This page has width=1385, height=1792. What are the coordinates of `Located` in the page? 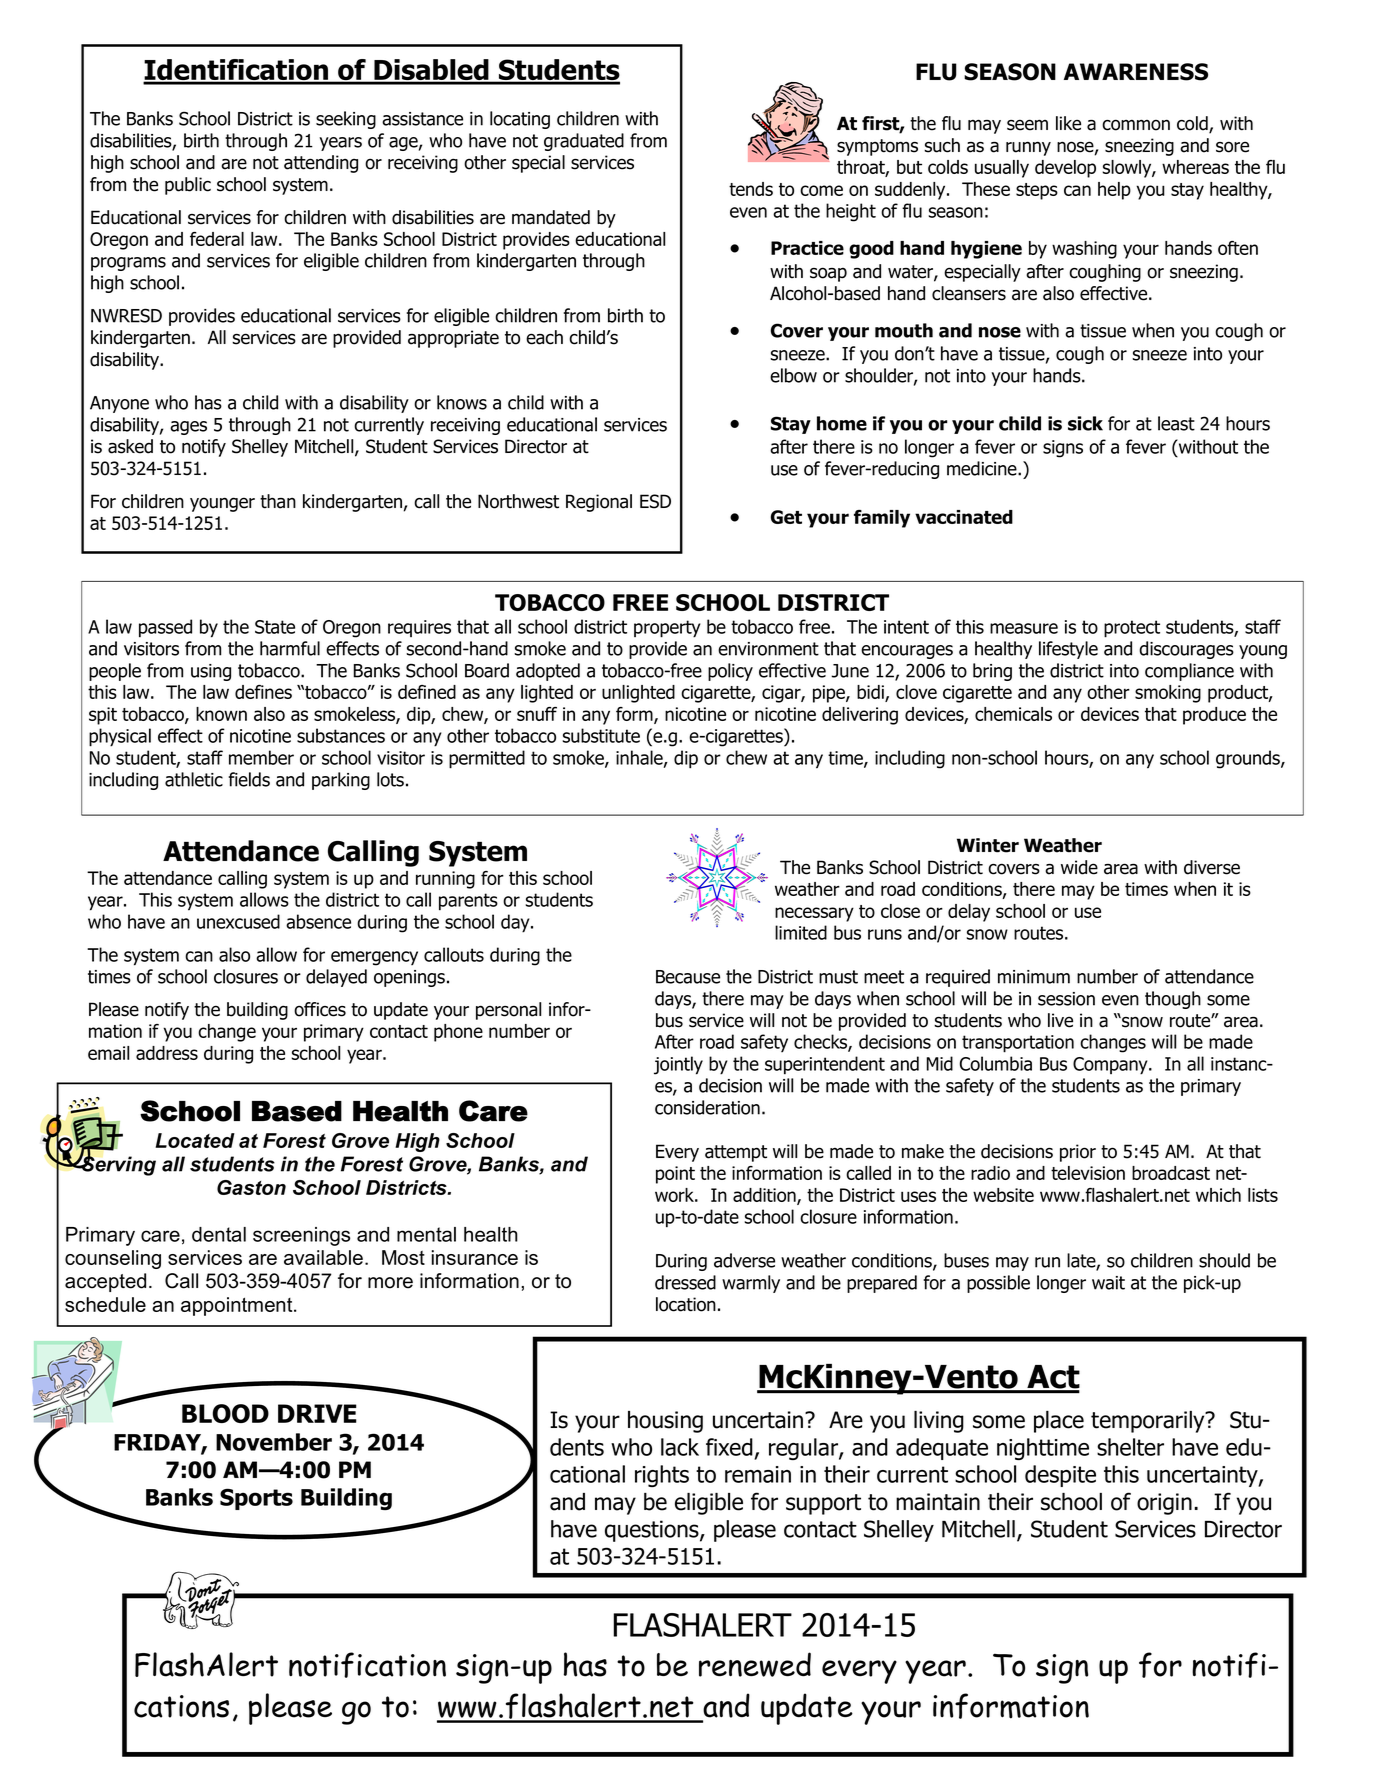 It's located at (195, 1140).
